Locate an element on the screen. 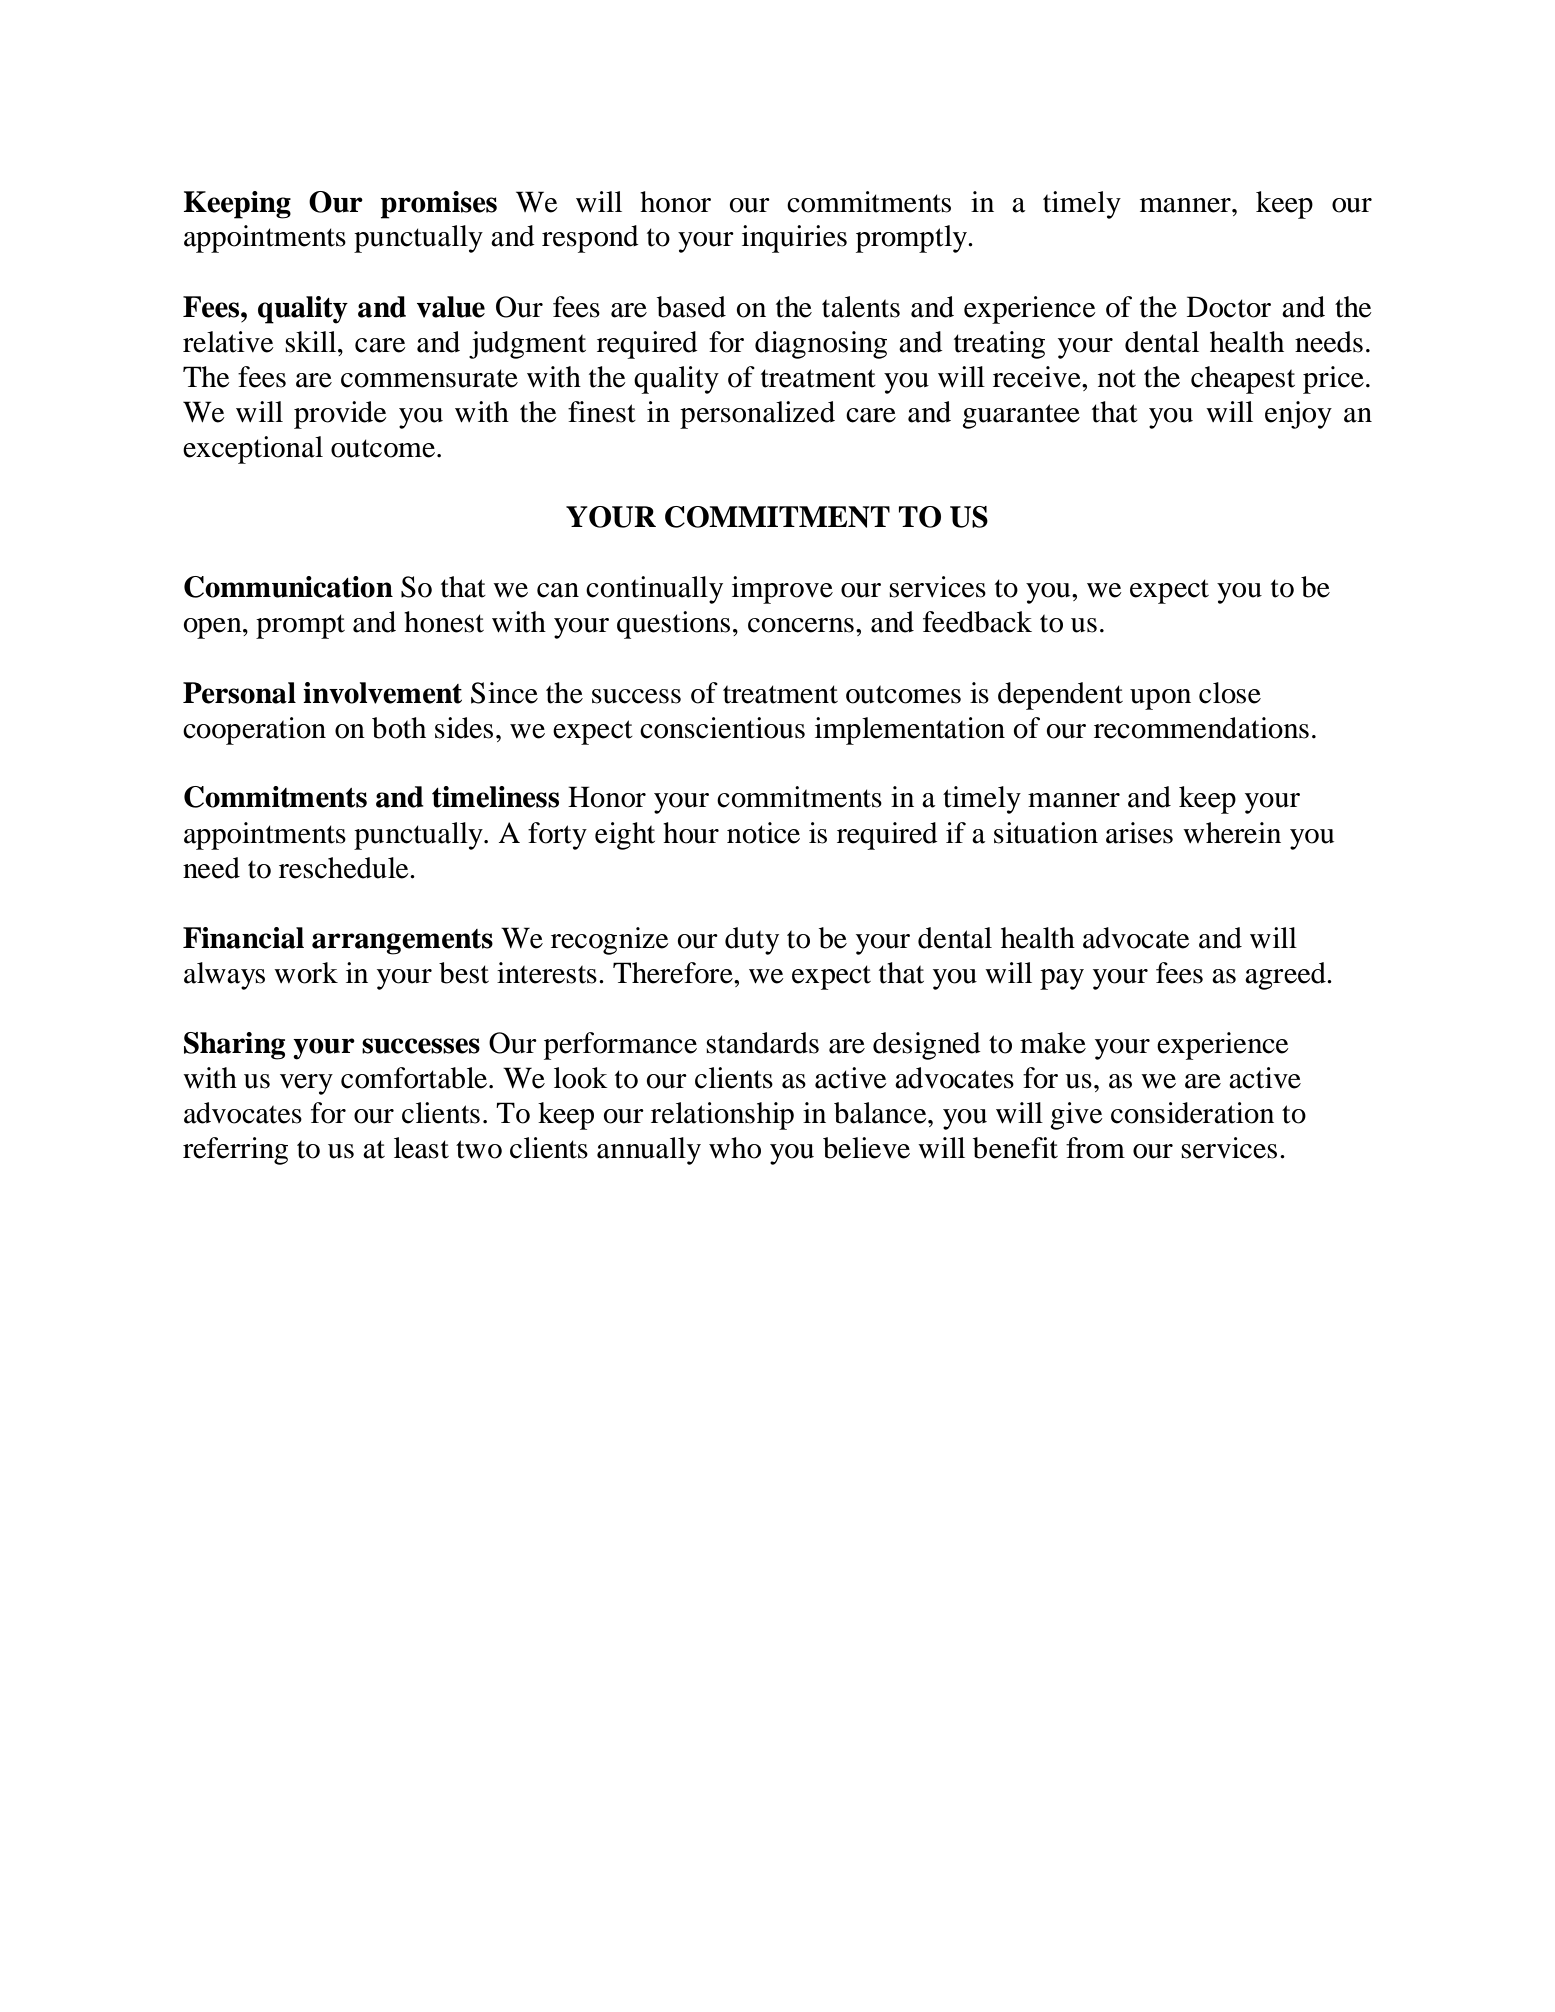  close is located at coordinates (1230, 693).
